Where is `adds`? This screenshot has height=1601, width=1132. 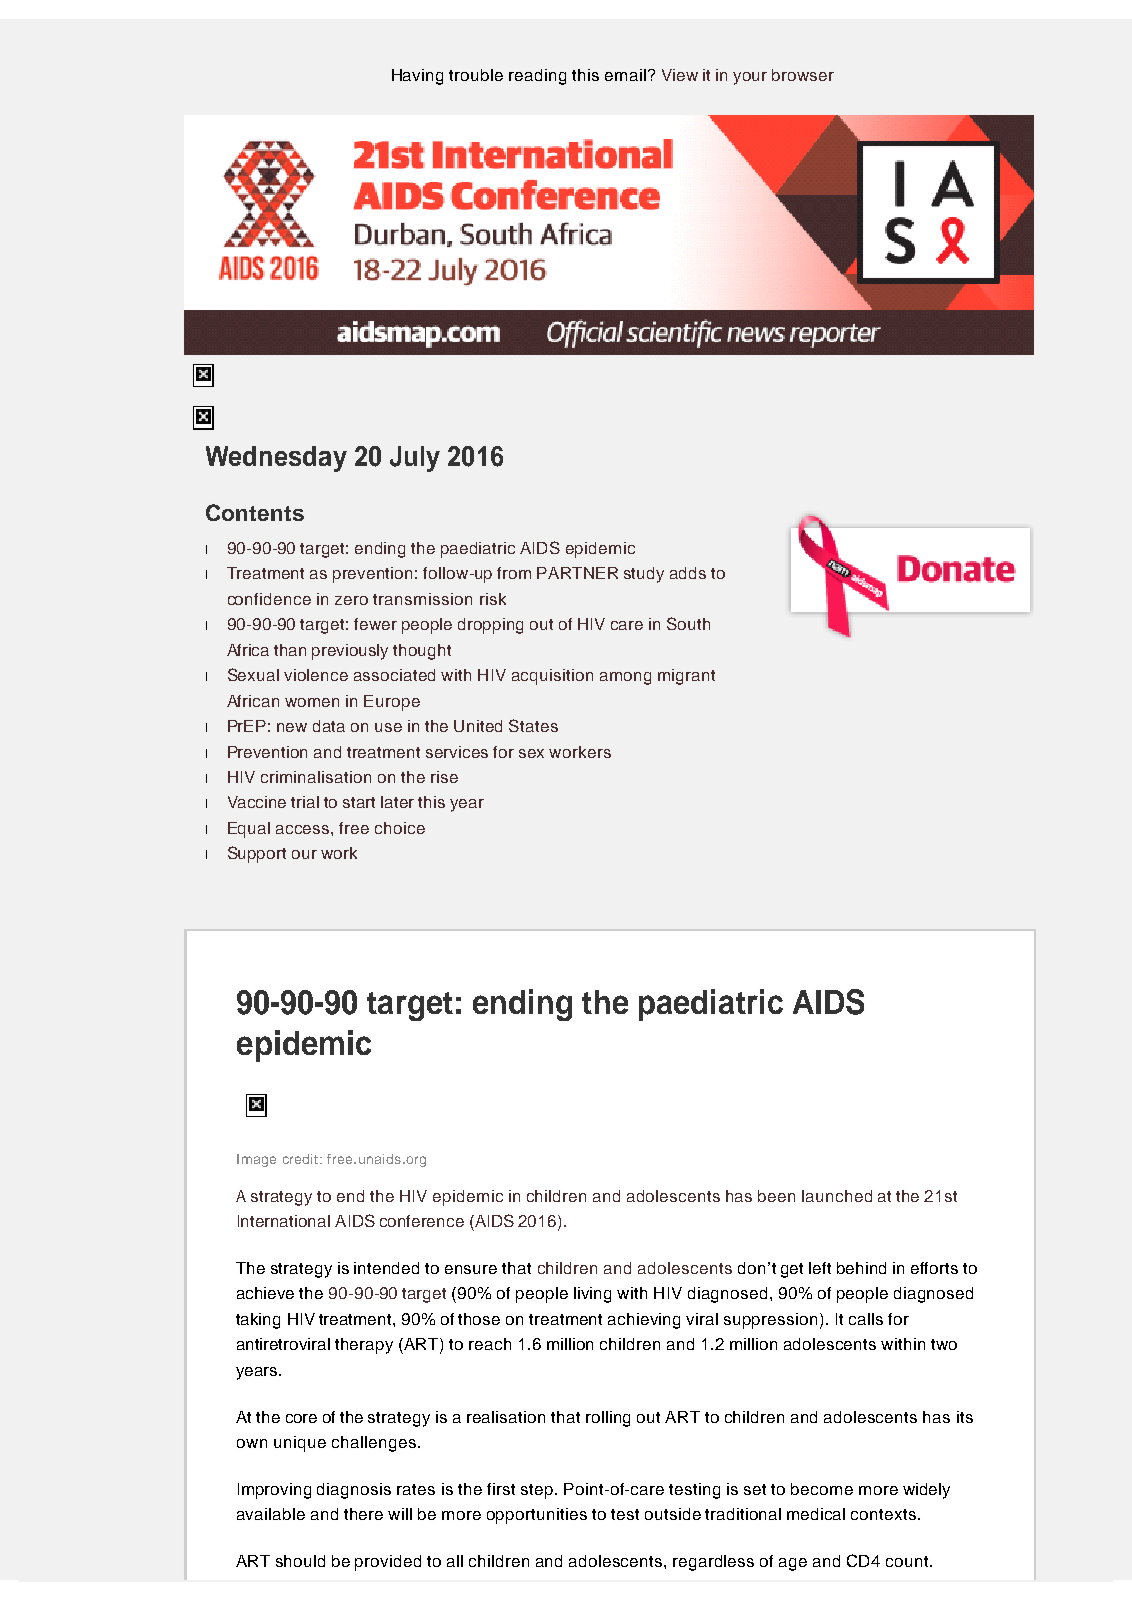 adds is located at coordinates (688, 573).
